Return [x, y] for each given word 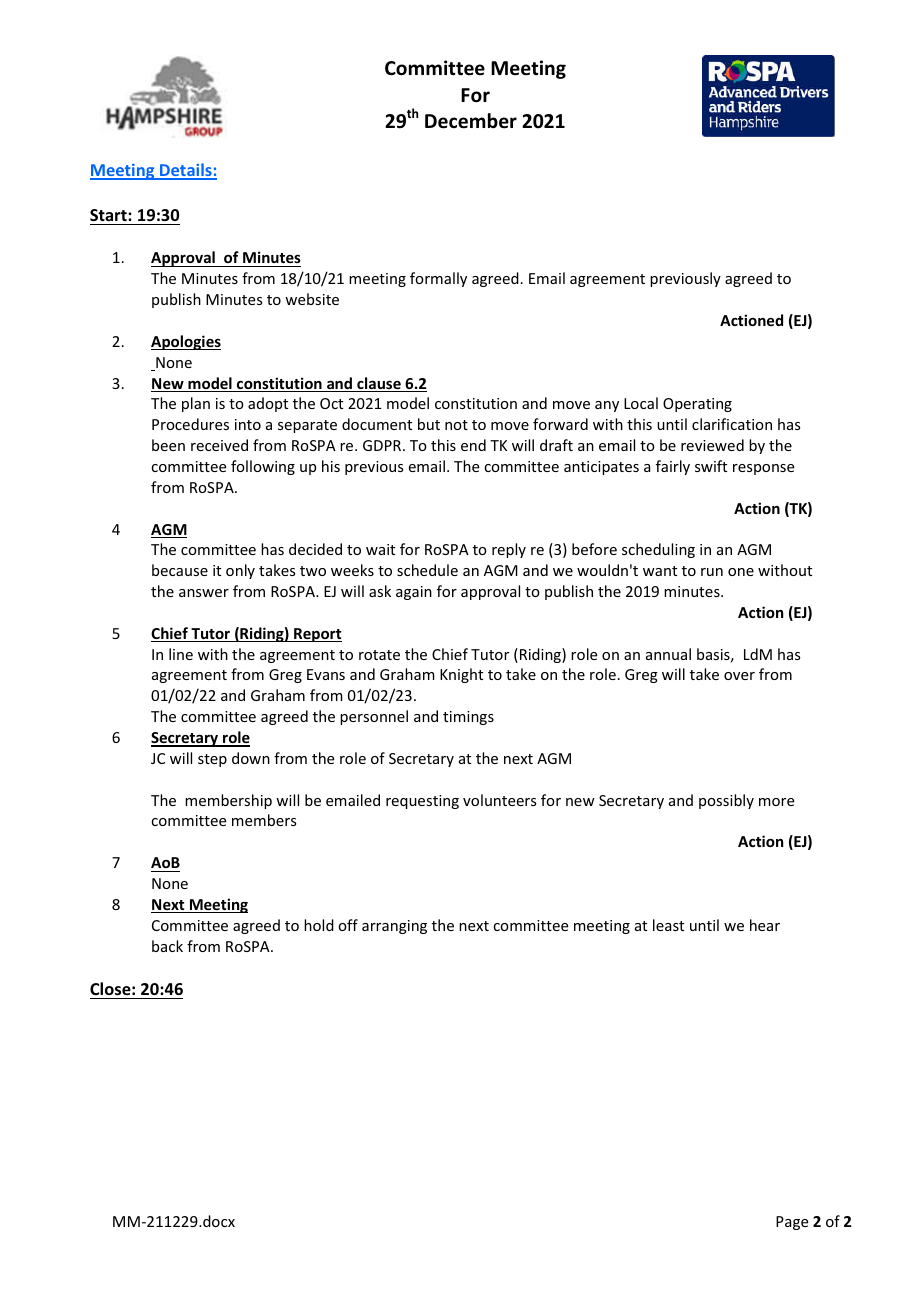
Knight [461, 675]
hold [319, 925]
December [471, 121]
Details [186, 171]
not [456, 425]
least [668, 925]
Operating [697, 405]
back [167, 946]
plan [196, 404]
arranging [394, 927]
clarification [732, 424]
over [739, 676]
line [181, 654]
